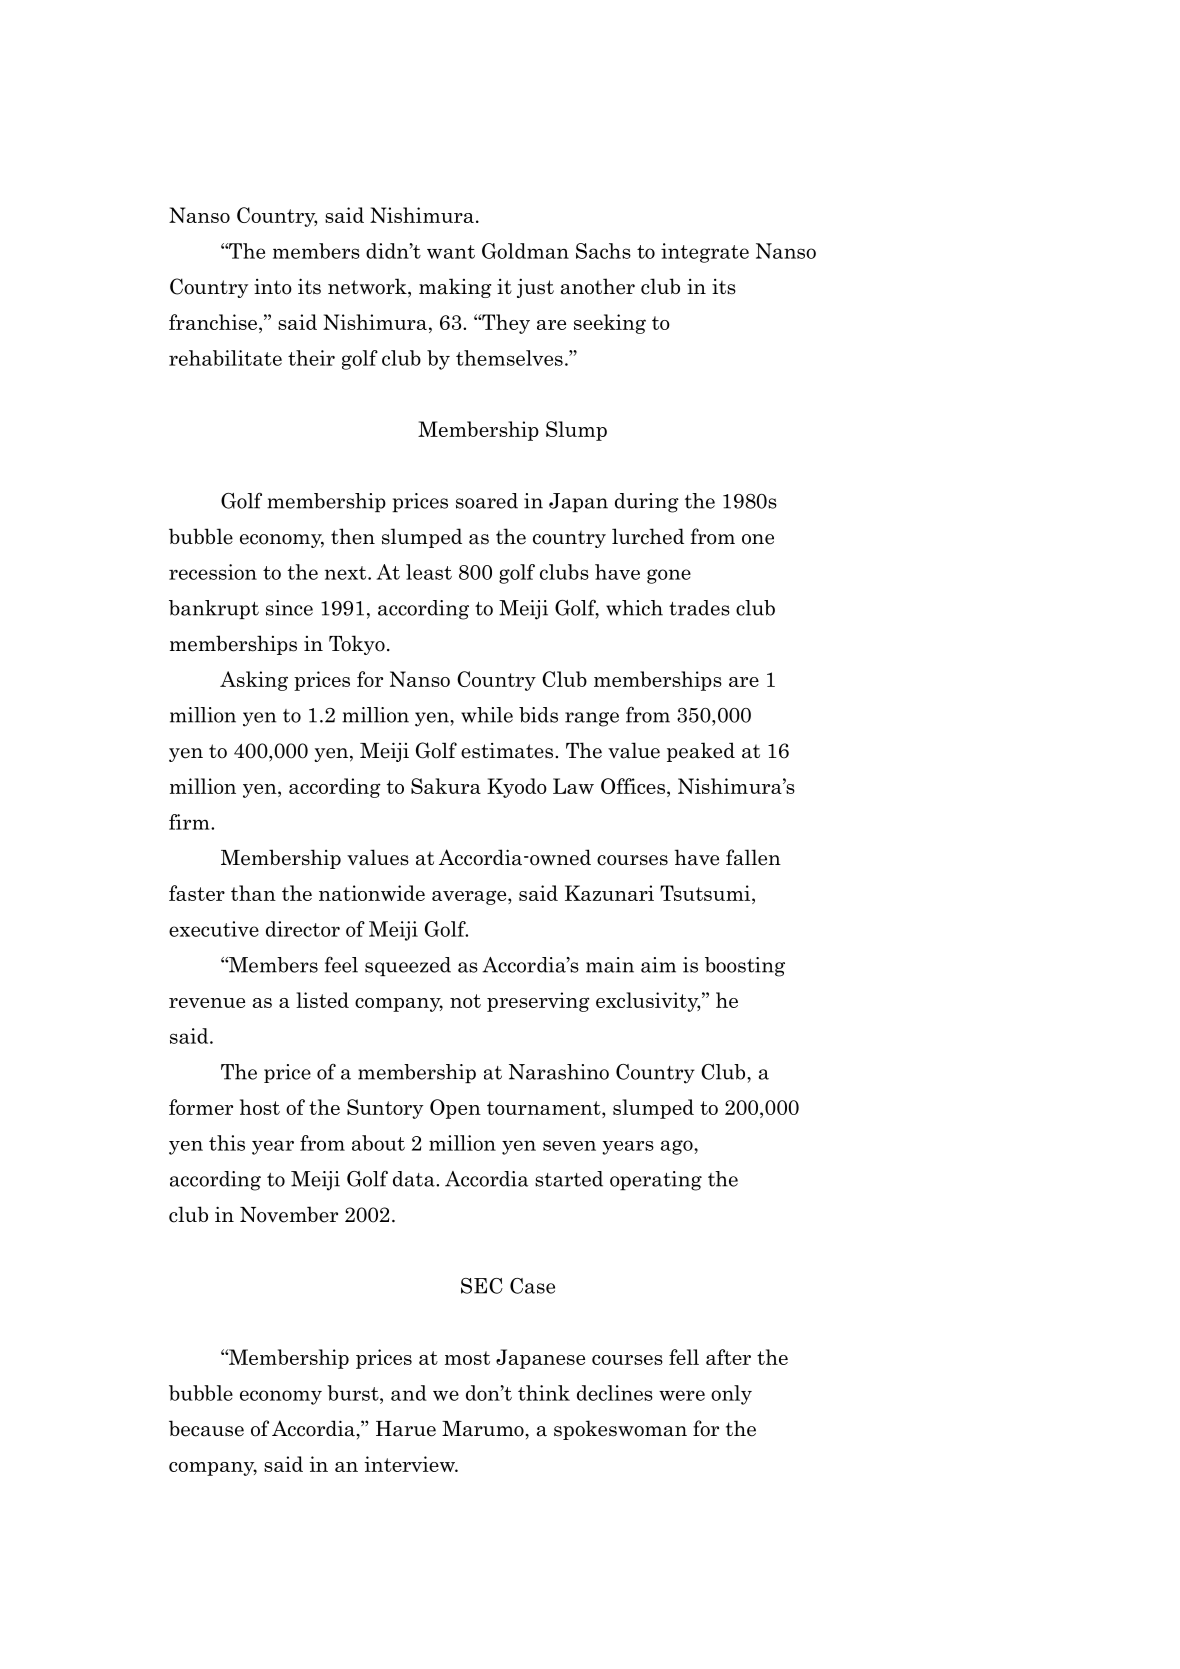 Image resolution: width=1180 pixels, height=1669 pixels. Describe the element at coordinates (227, 1143) in the screenshot. I see `this` at that location.
